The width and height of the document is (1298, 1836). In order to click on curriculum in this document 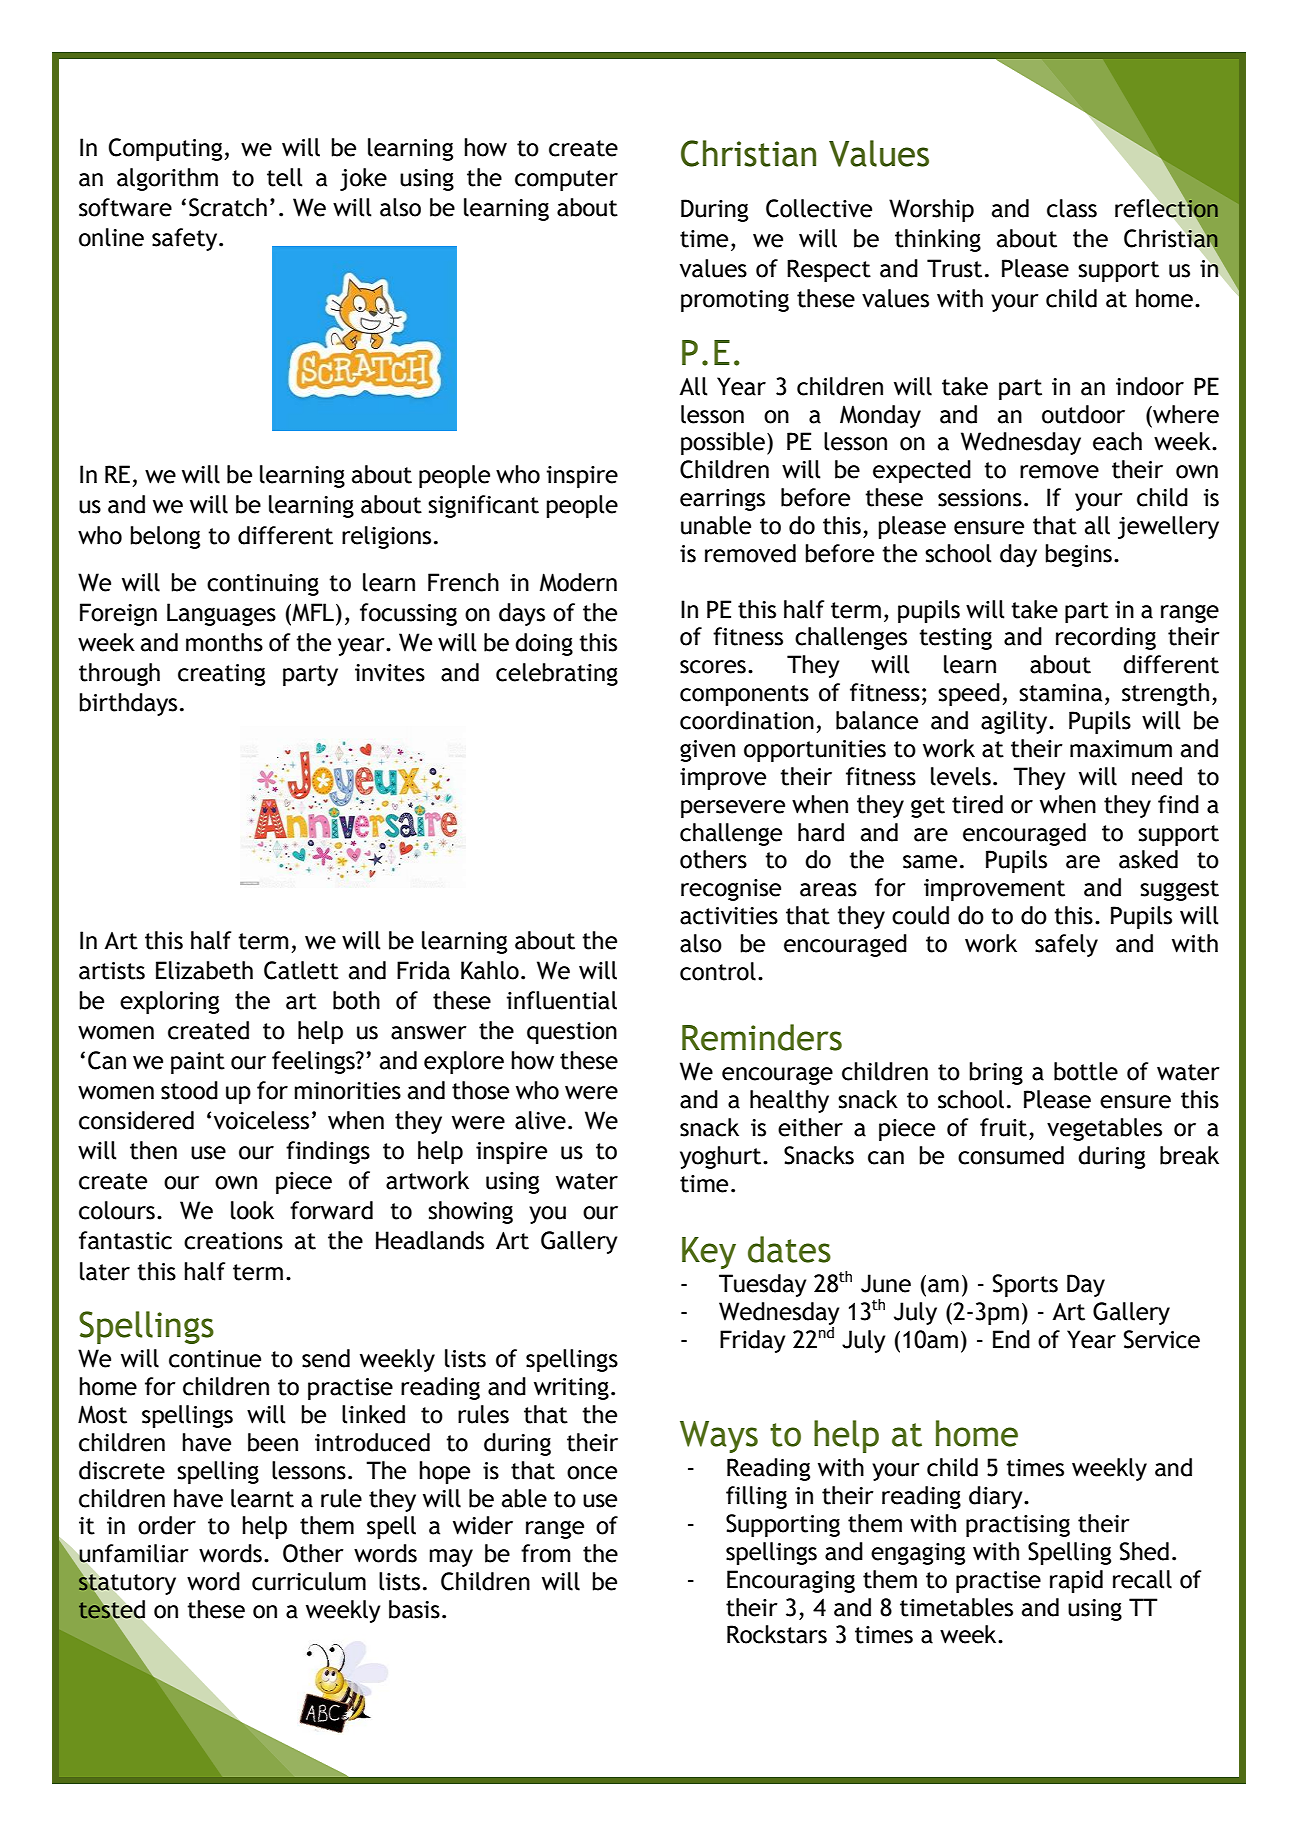, I will do `click(309, 1581)`.
